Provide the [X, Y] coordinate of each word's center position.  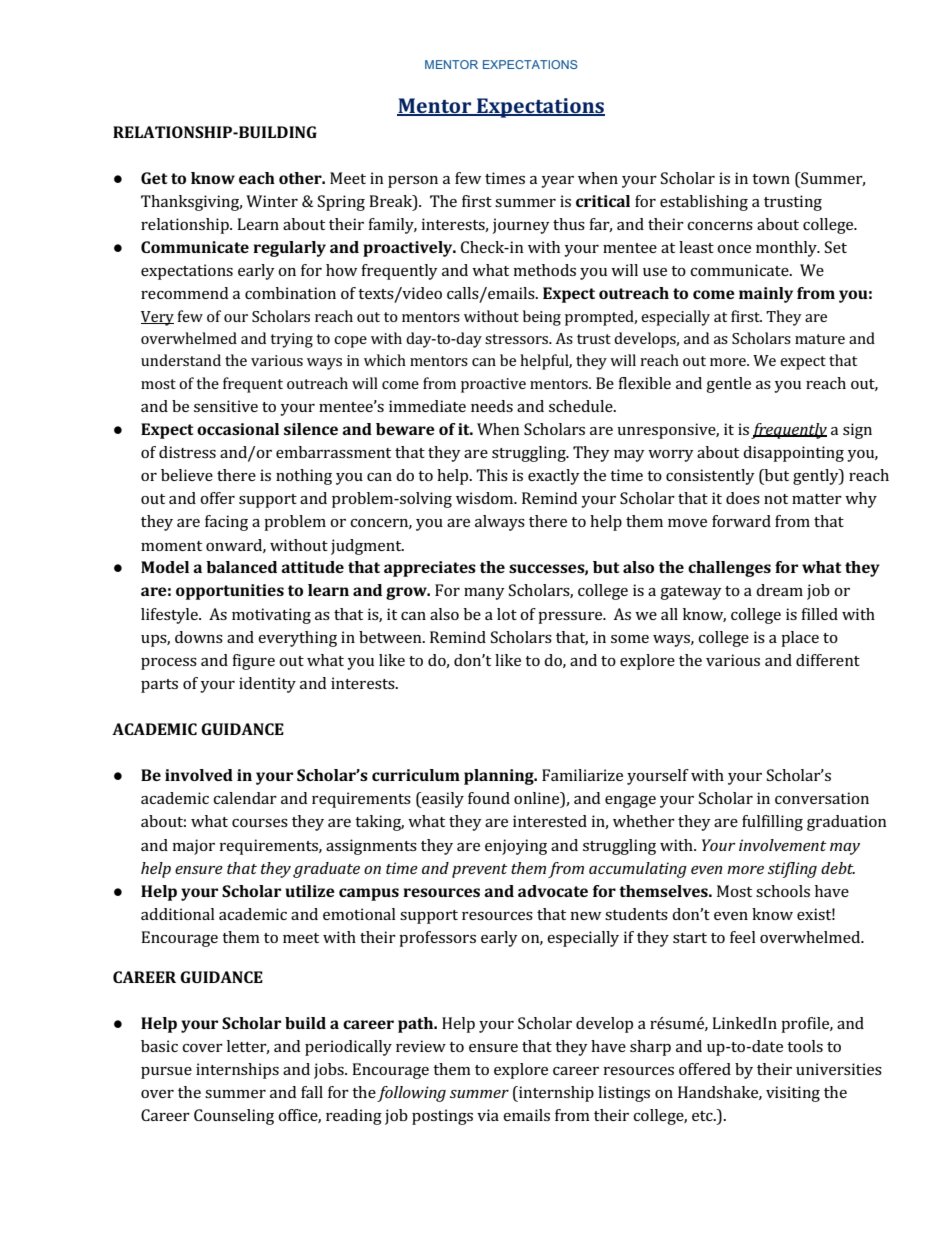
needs [492, 406]
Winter [272, 201]
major [194, 847]
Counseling [234, 1117]
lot [507, 614]
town [771, 179]
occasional [238, 429]
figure [253, 662]
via [488, 1115]
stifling [792, 870]
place [800, 639]
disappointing [793, 454]
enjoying [516, 847]
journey [521, 226]
